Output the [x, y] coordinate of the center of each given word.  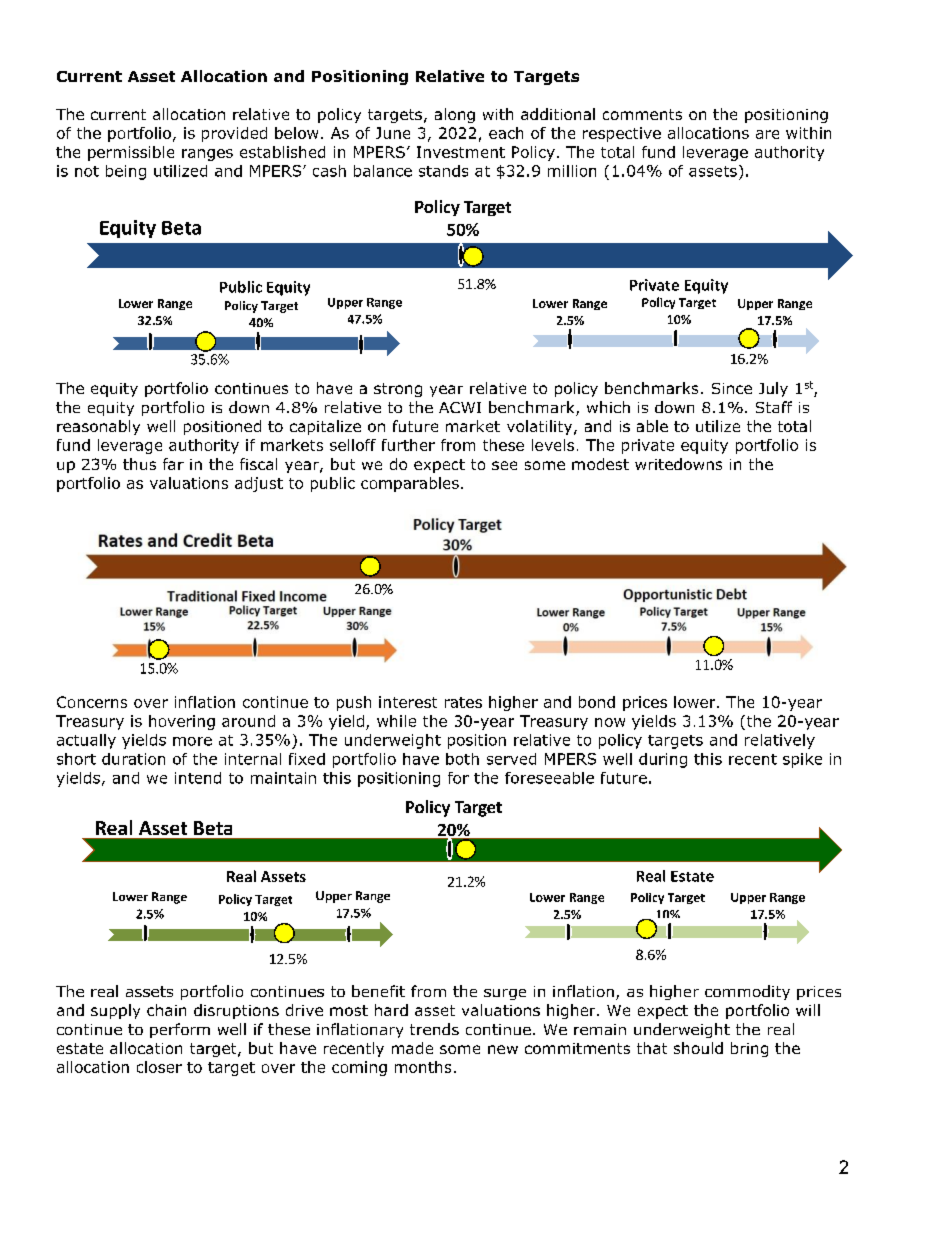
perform [180, 1030]
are [767, 134]
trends [434, 1029]
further [408, 445]
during [663, 760]
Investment [461, 152]
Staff [774, 407]
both [462, 759]
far [173, 464]
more [192, 741]
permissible [131, 153]
